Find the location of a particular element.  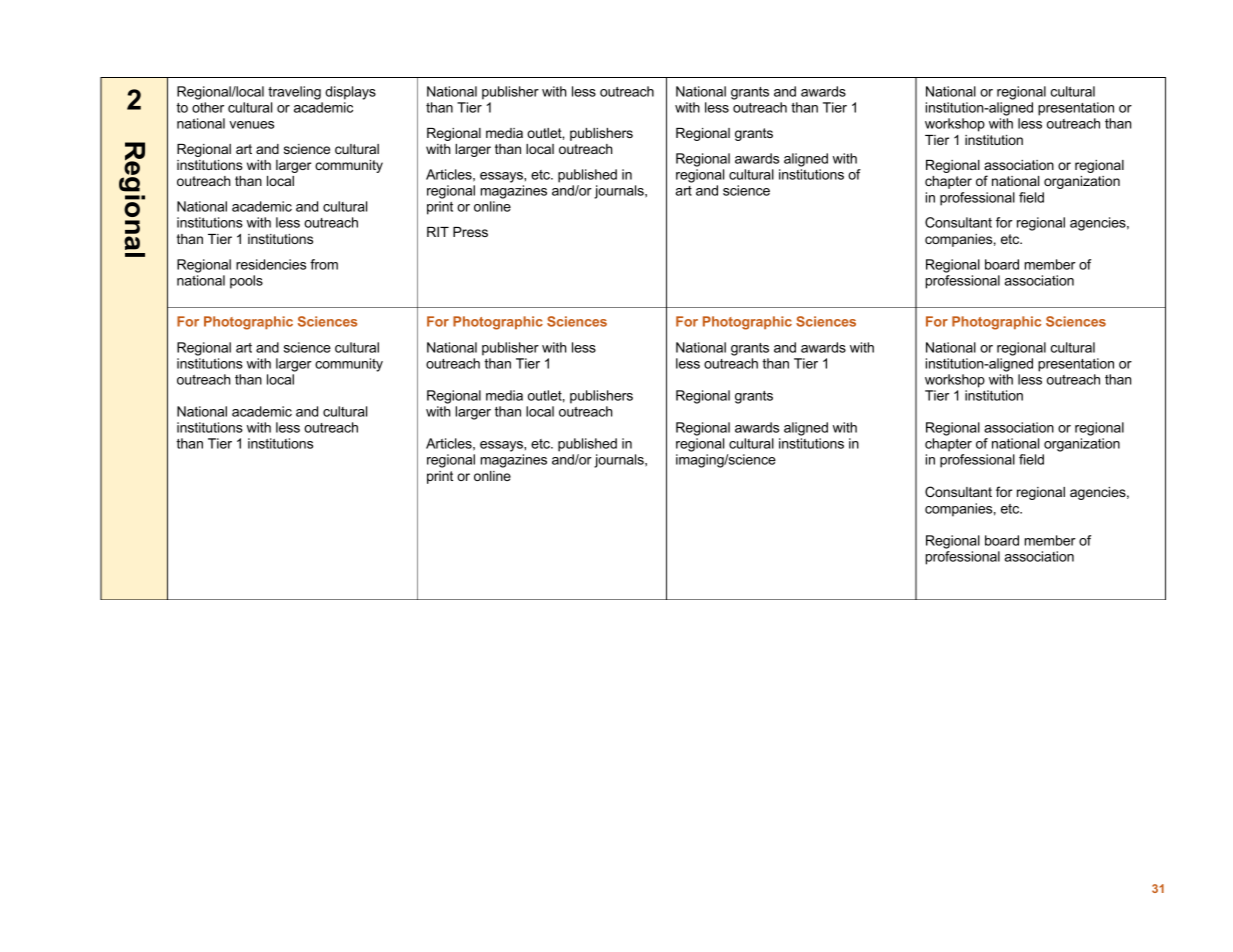

pools is located at coordinates (246, 282).
